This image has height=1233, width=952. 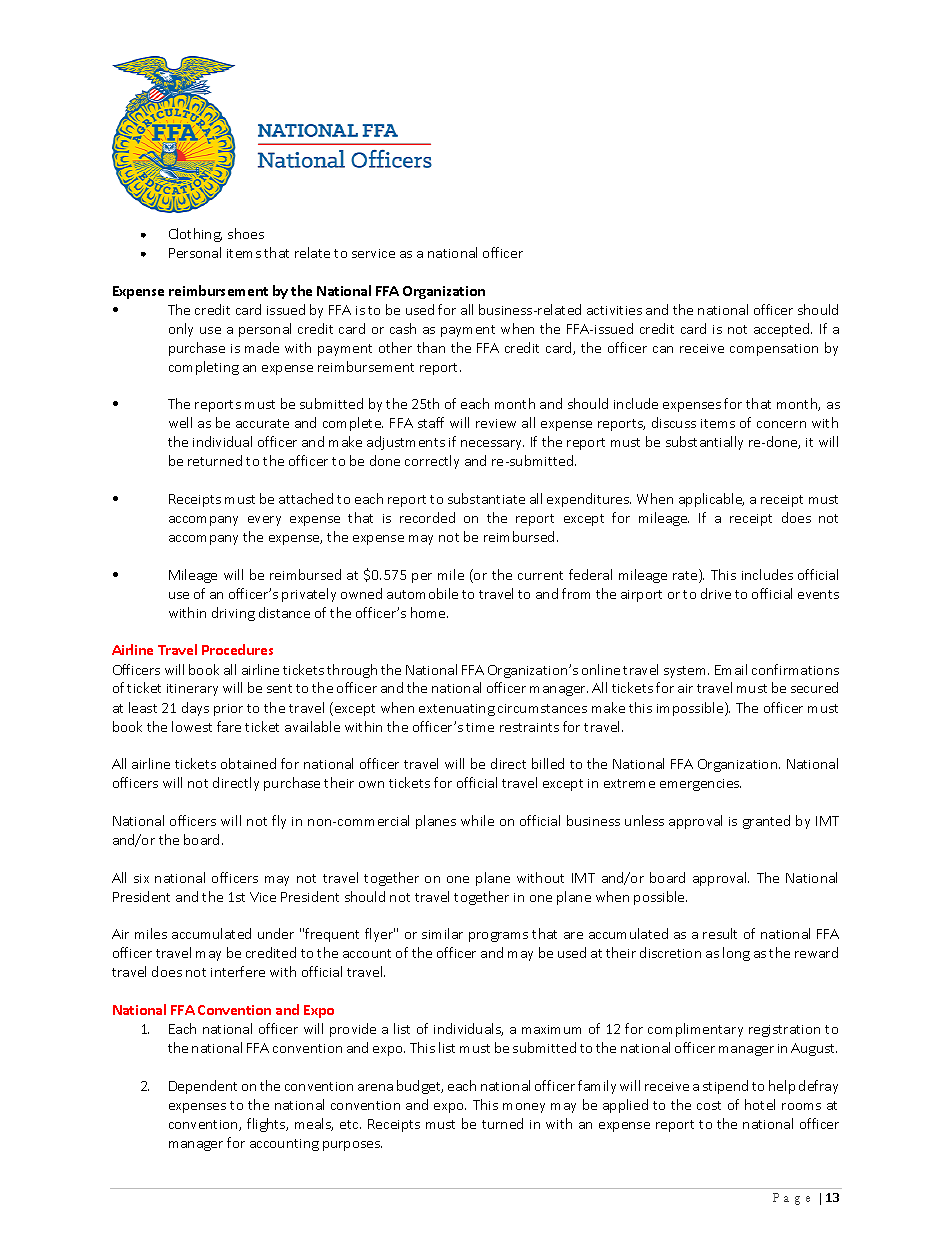 I want to click on money, so click(x=524, y=1108).
